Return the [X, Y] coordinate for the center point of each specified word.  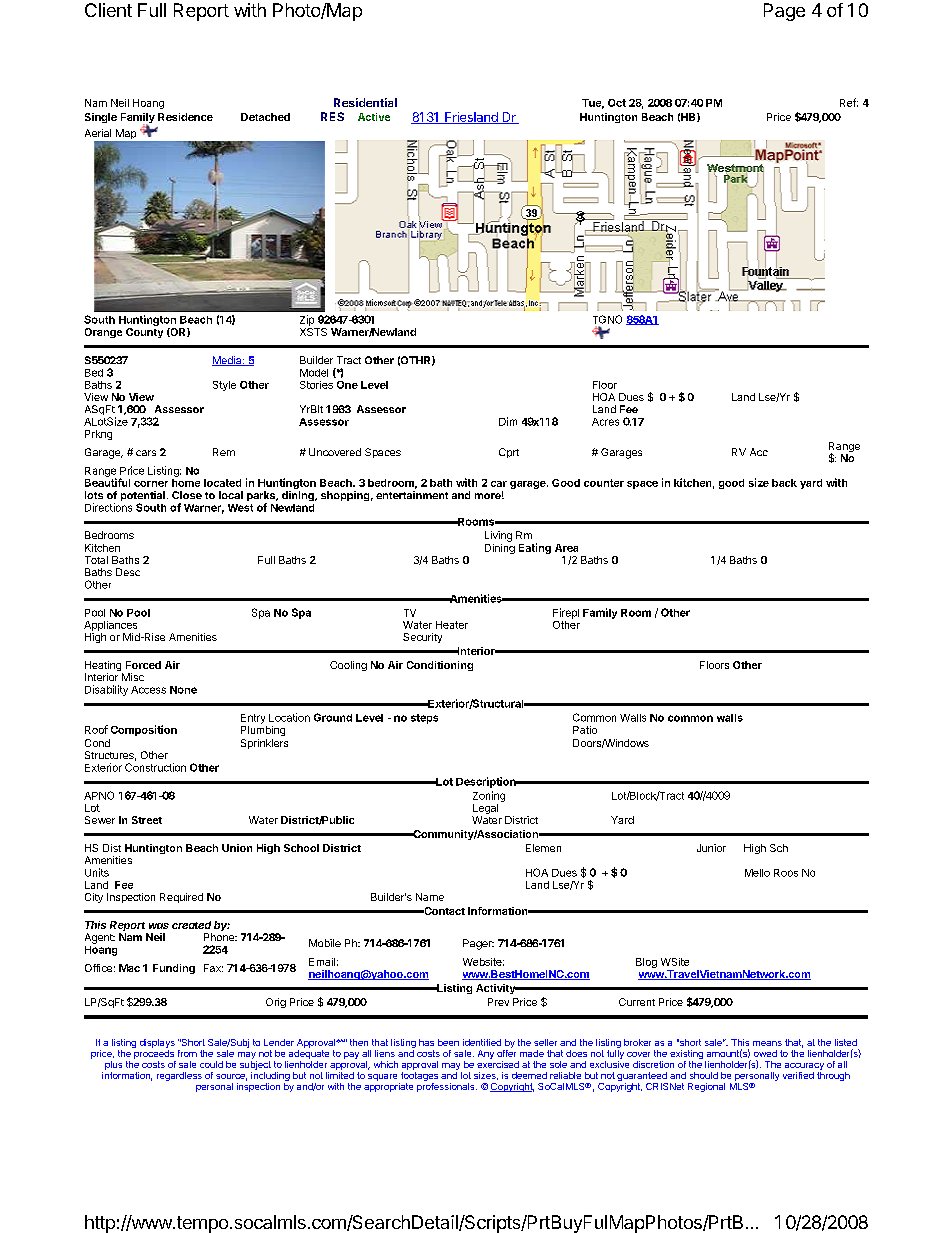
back [784, 483]
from [187, 1053]
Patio [585, 730]
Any [486, 1054]
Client [108, 10]
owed [765, 1053]
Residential [365, 102]
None [183, 690]
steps [424, 719]
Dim [508, 421]
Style [224, 386]
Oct [617, 103]
